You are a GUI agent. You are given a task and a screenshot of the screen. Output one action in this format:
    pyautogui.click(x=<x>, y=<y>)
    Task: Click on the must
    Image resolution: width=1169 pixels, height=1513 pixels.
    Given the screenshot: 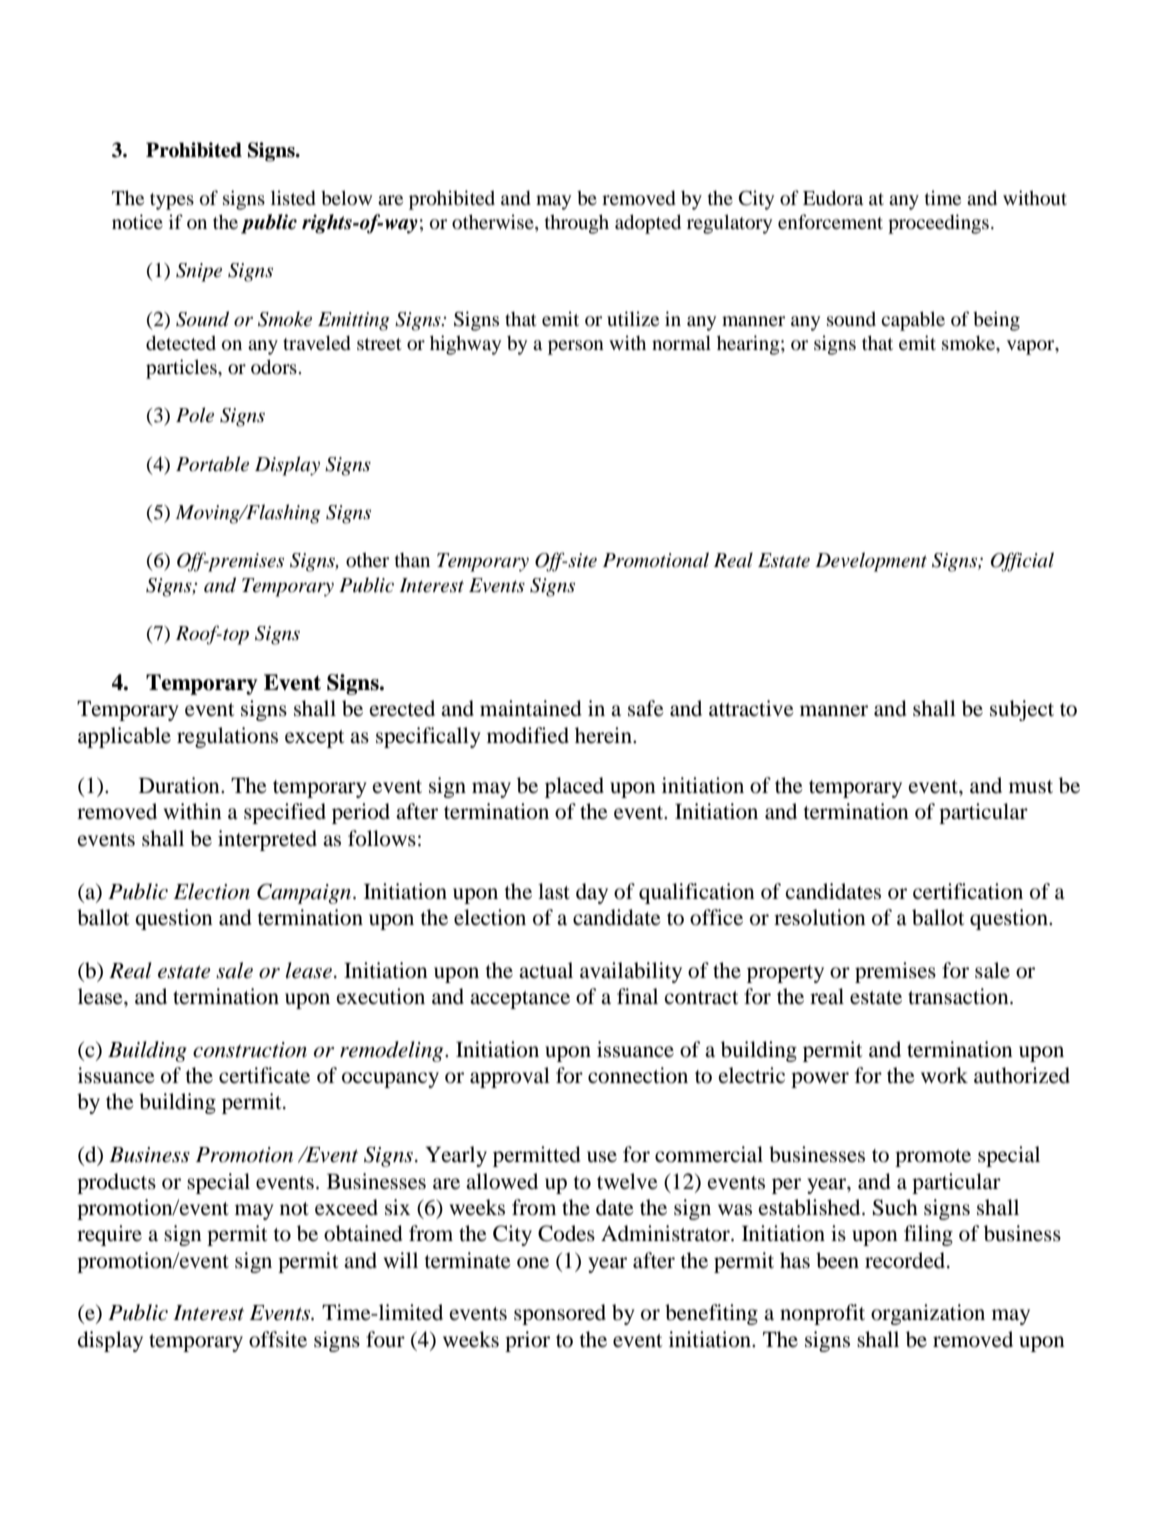 What is the action you would take?
    pyautogui.click(x=1031, y=787)
